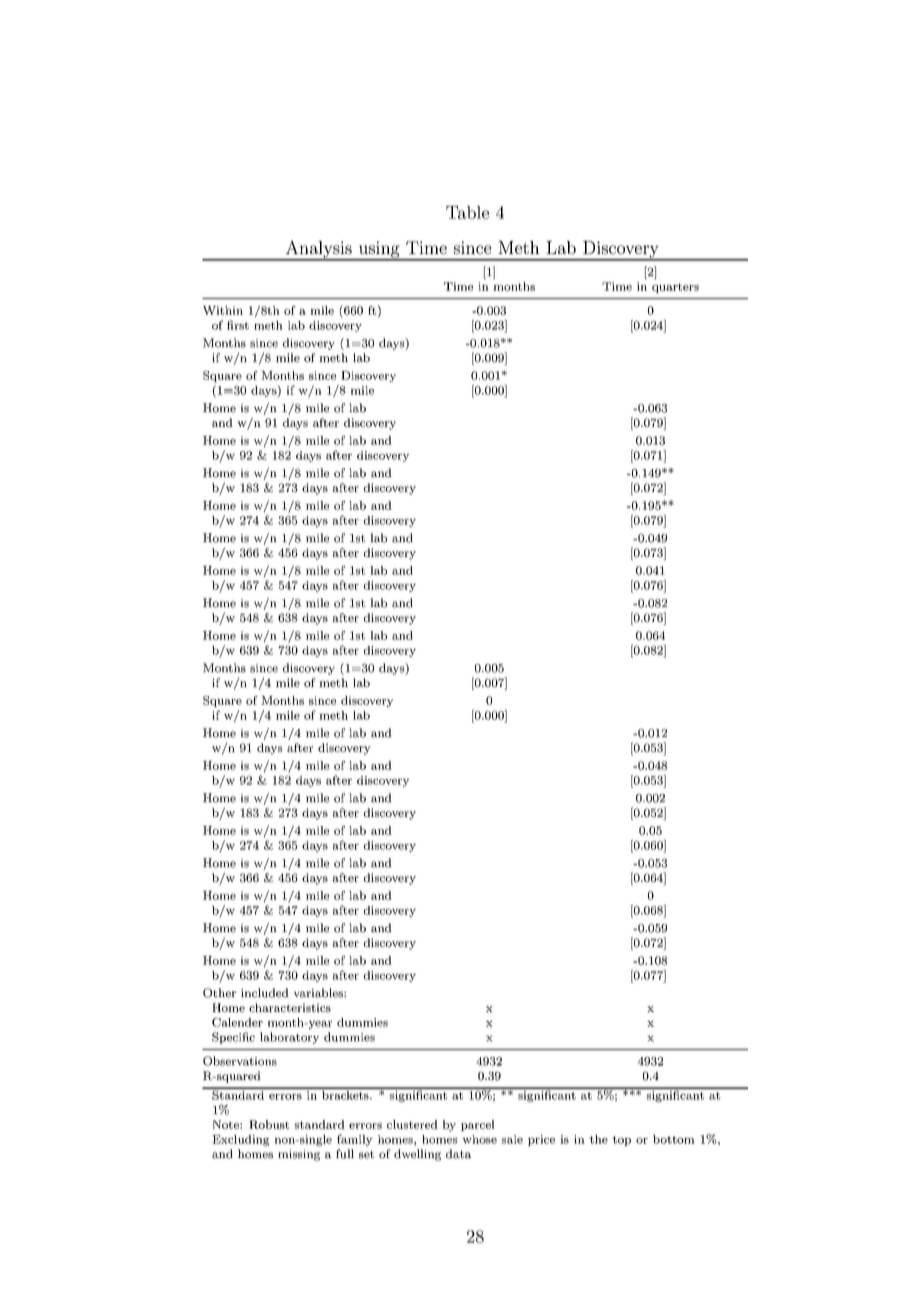 This document has width=924, height=1308. I want to click on data, so click(458, 1154).
